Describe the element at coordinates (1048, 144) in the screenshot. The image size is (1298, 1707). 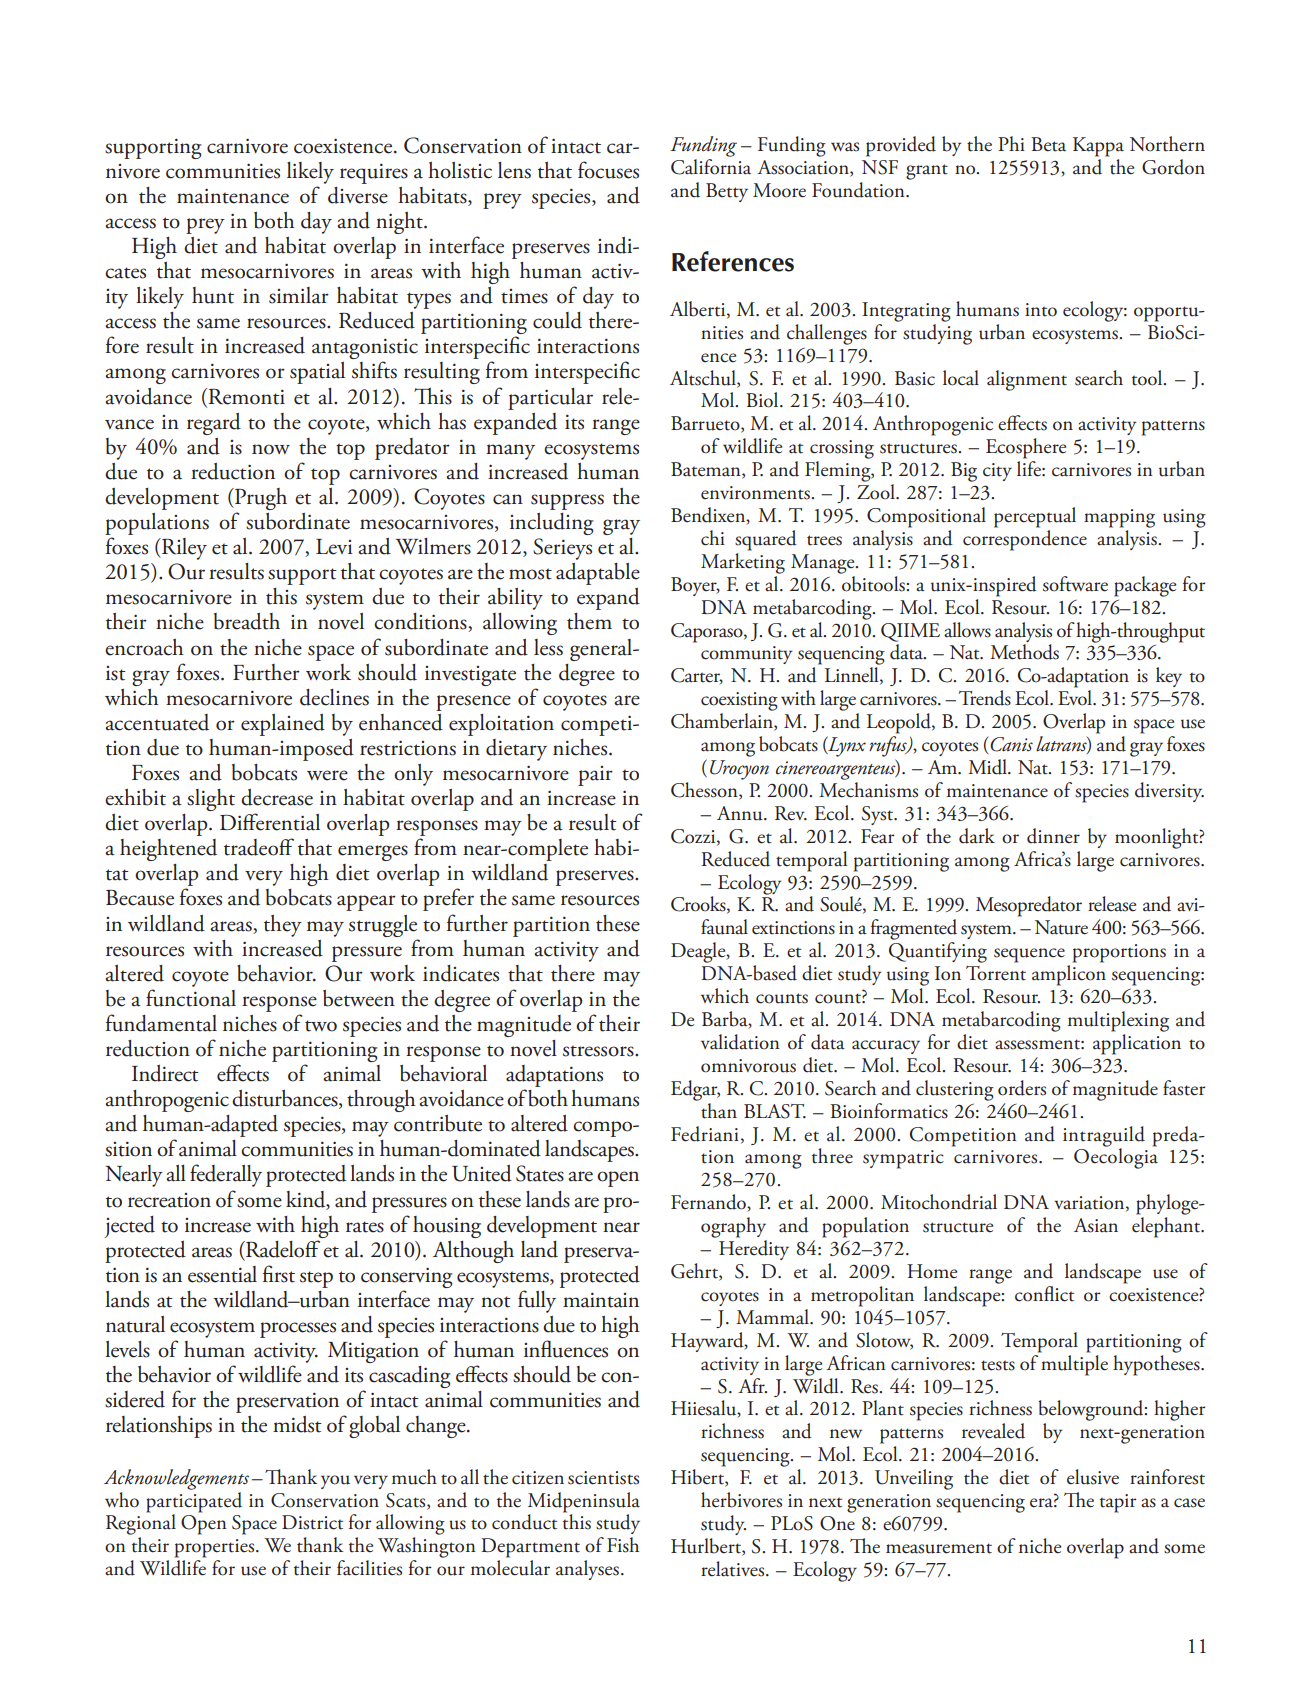
I see `Beta` at that location.
